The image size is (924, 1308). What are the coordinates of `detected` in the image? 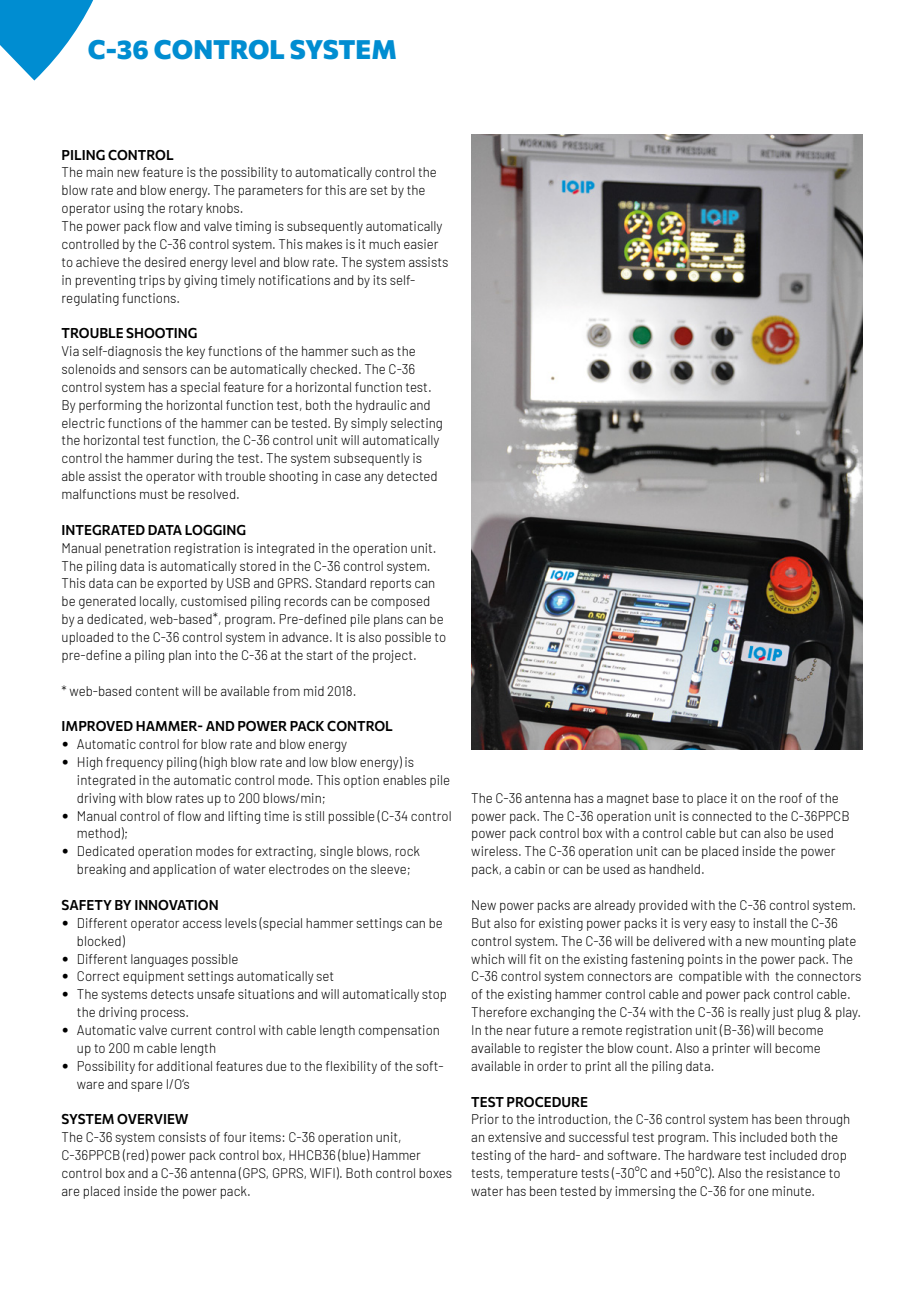 It's located at (412, 476).
